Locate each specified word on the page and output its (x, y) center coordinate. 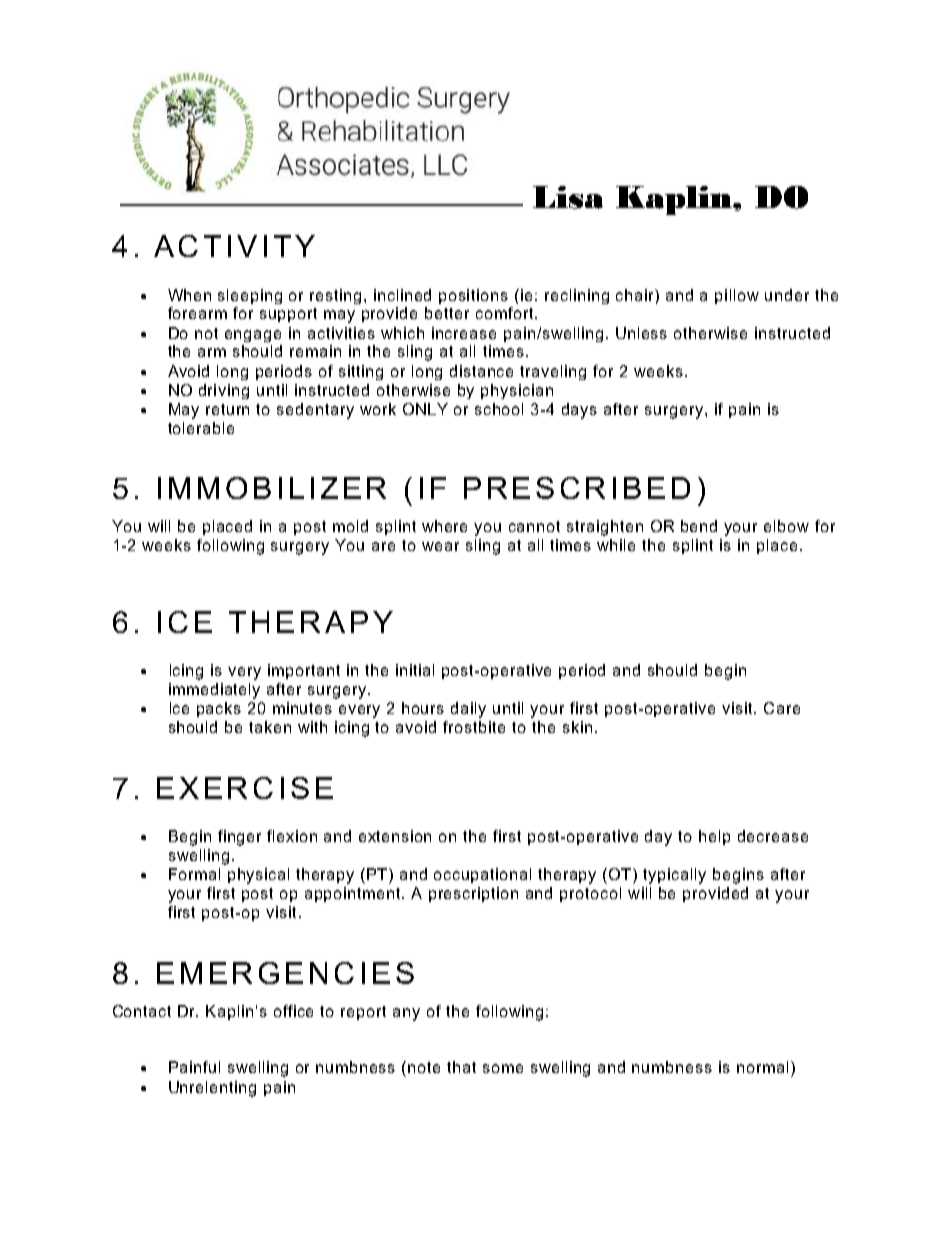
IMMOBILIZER (272, 488)
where (444, 526)
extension (395, 836)
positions (473, 296)
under (787, 295)
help (714, 837)
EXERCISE (245, 788)
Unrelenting (212, 1089)
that (461, 1067)
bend (699, 526)
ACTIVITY (234, 246)
